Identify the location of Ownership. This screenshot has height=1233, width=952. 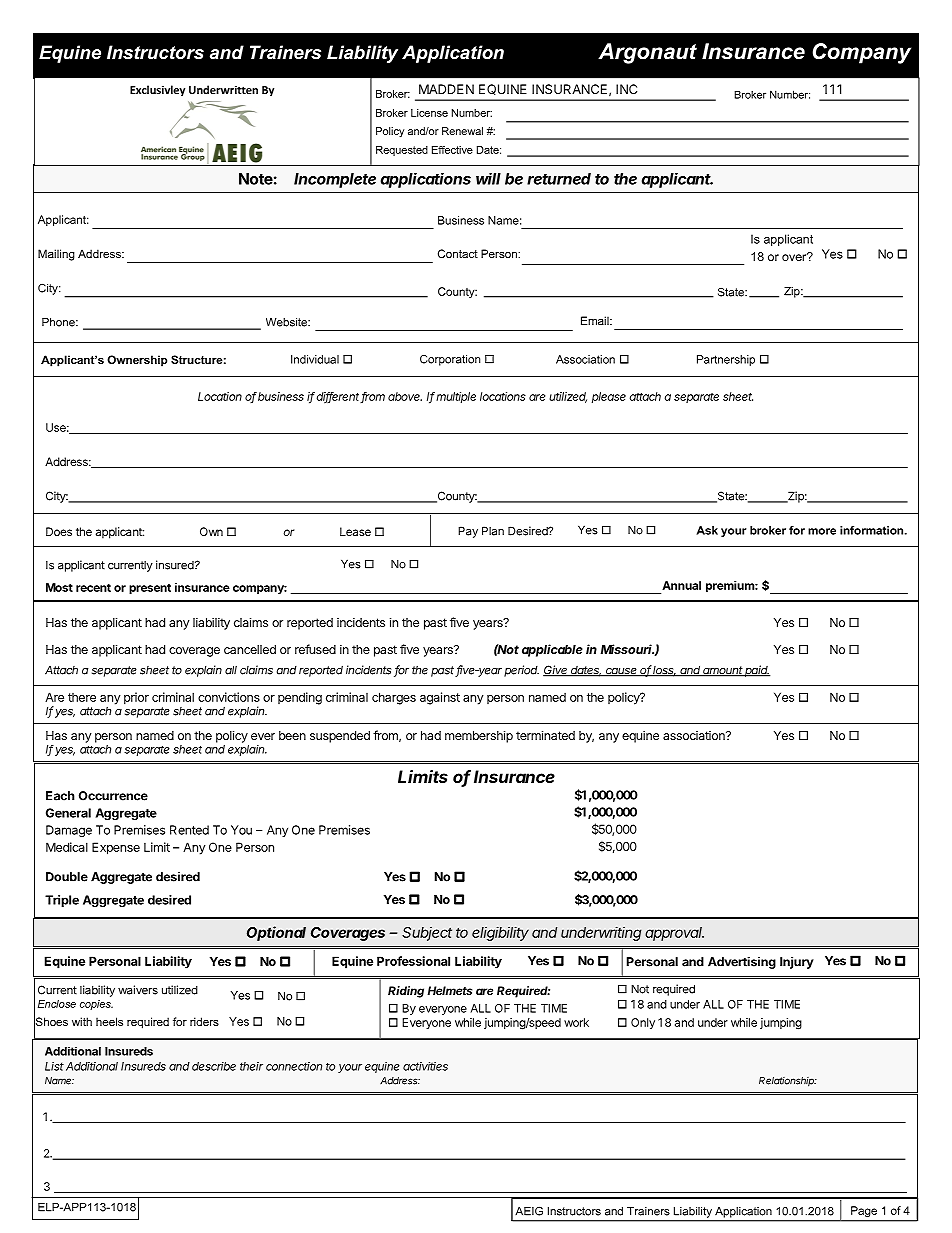
(137, 361).
